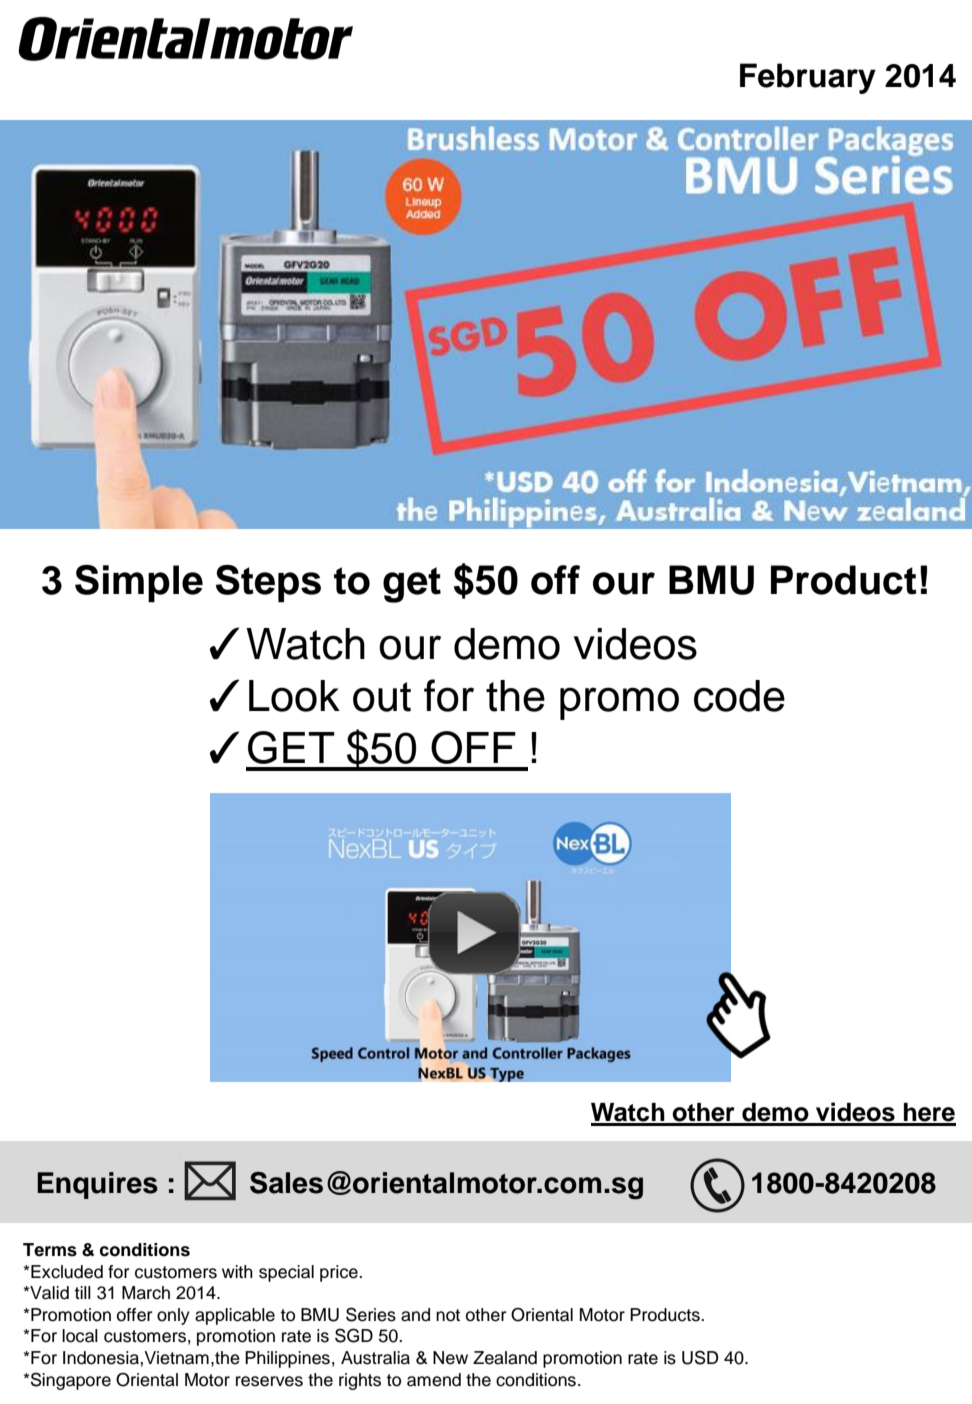 This screenshot has width=972, height=1404. I want to click on code, so click(739, 696).
